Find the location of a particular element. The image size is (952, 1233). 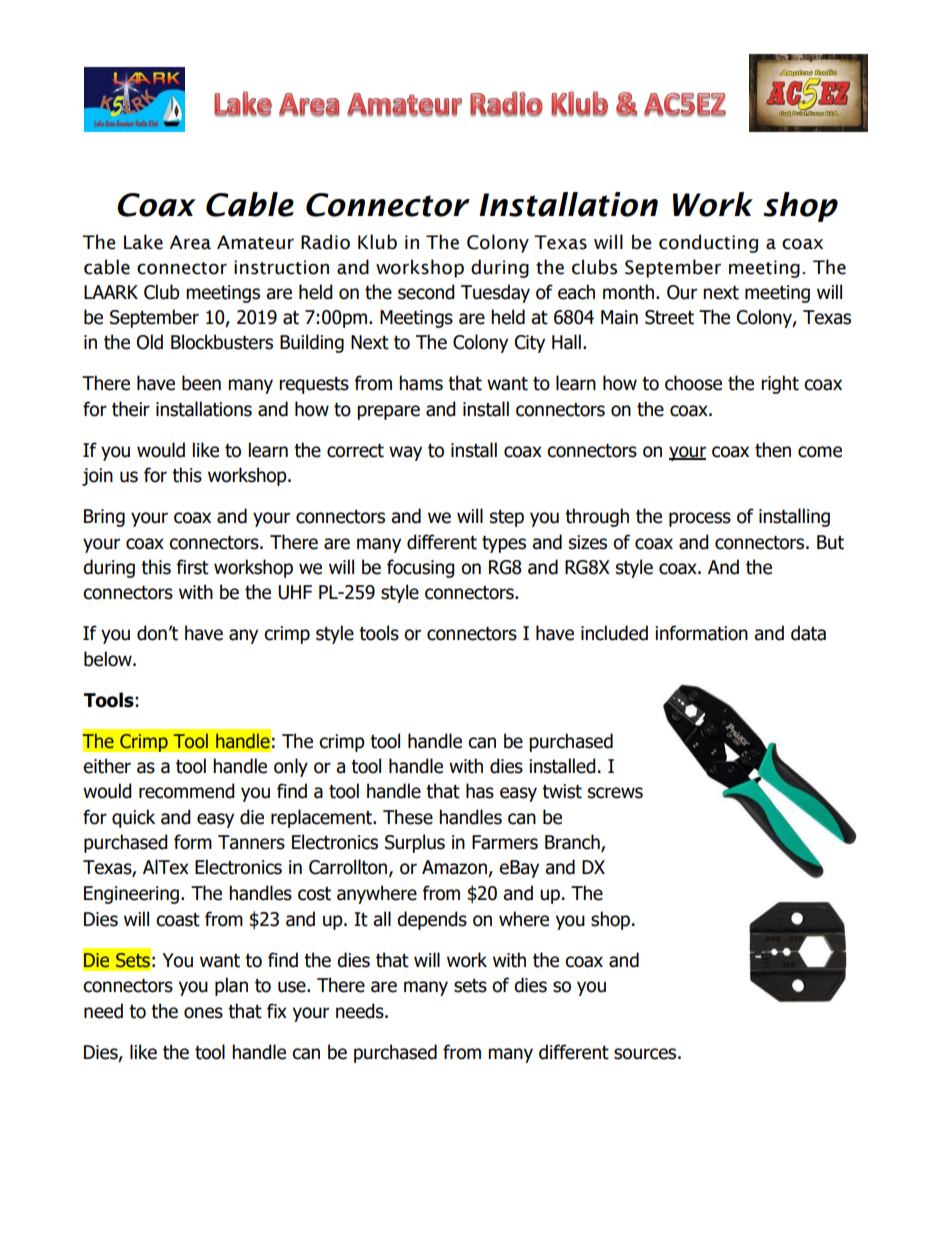

first is located at coordinates (193, 567).
